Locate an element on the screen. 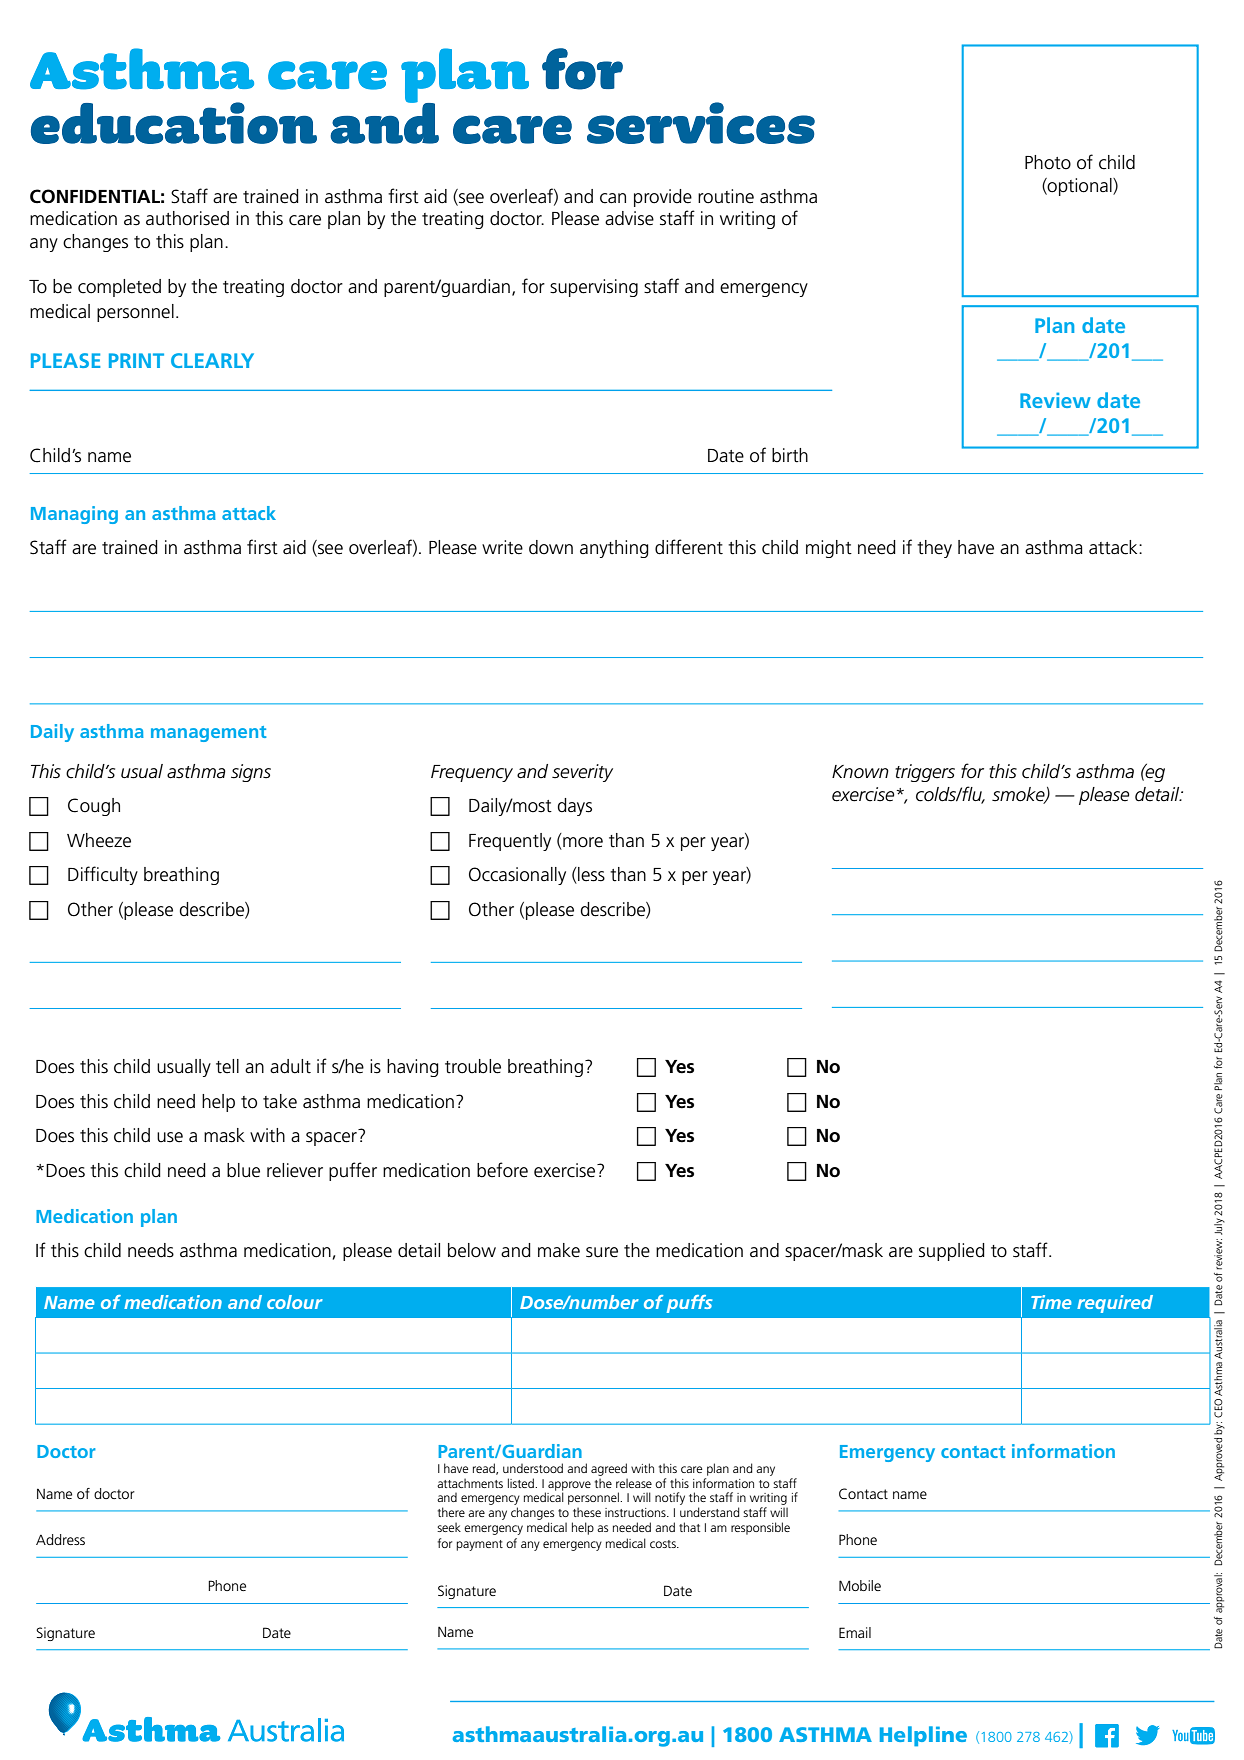  management is located at coordinates (208, 734).
